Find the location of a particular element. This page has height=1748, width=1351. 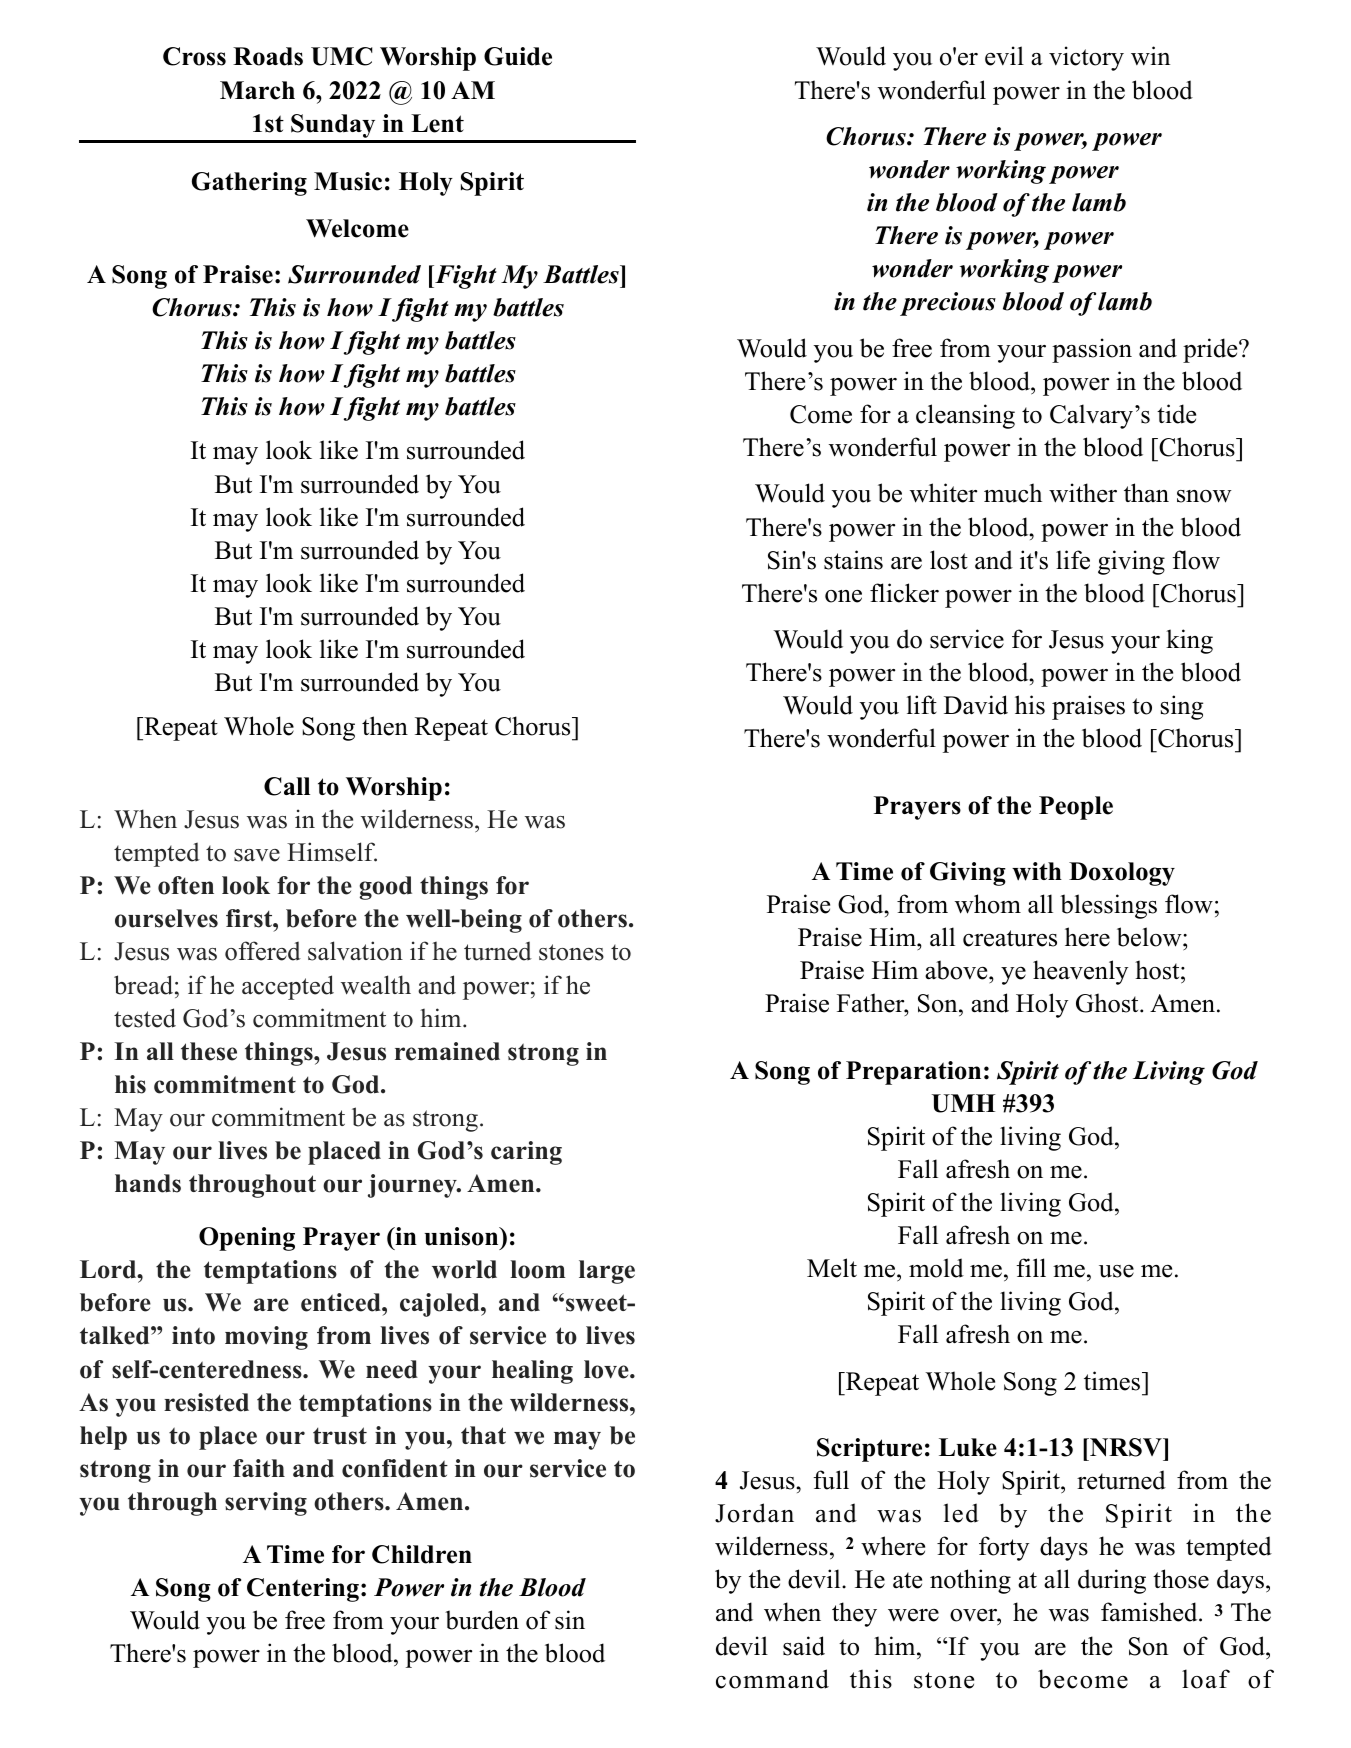

these is located at coordinates (209, 1051).
